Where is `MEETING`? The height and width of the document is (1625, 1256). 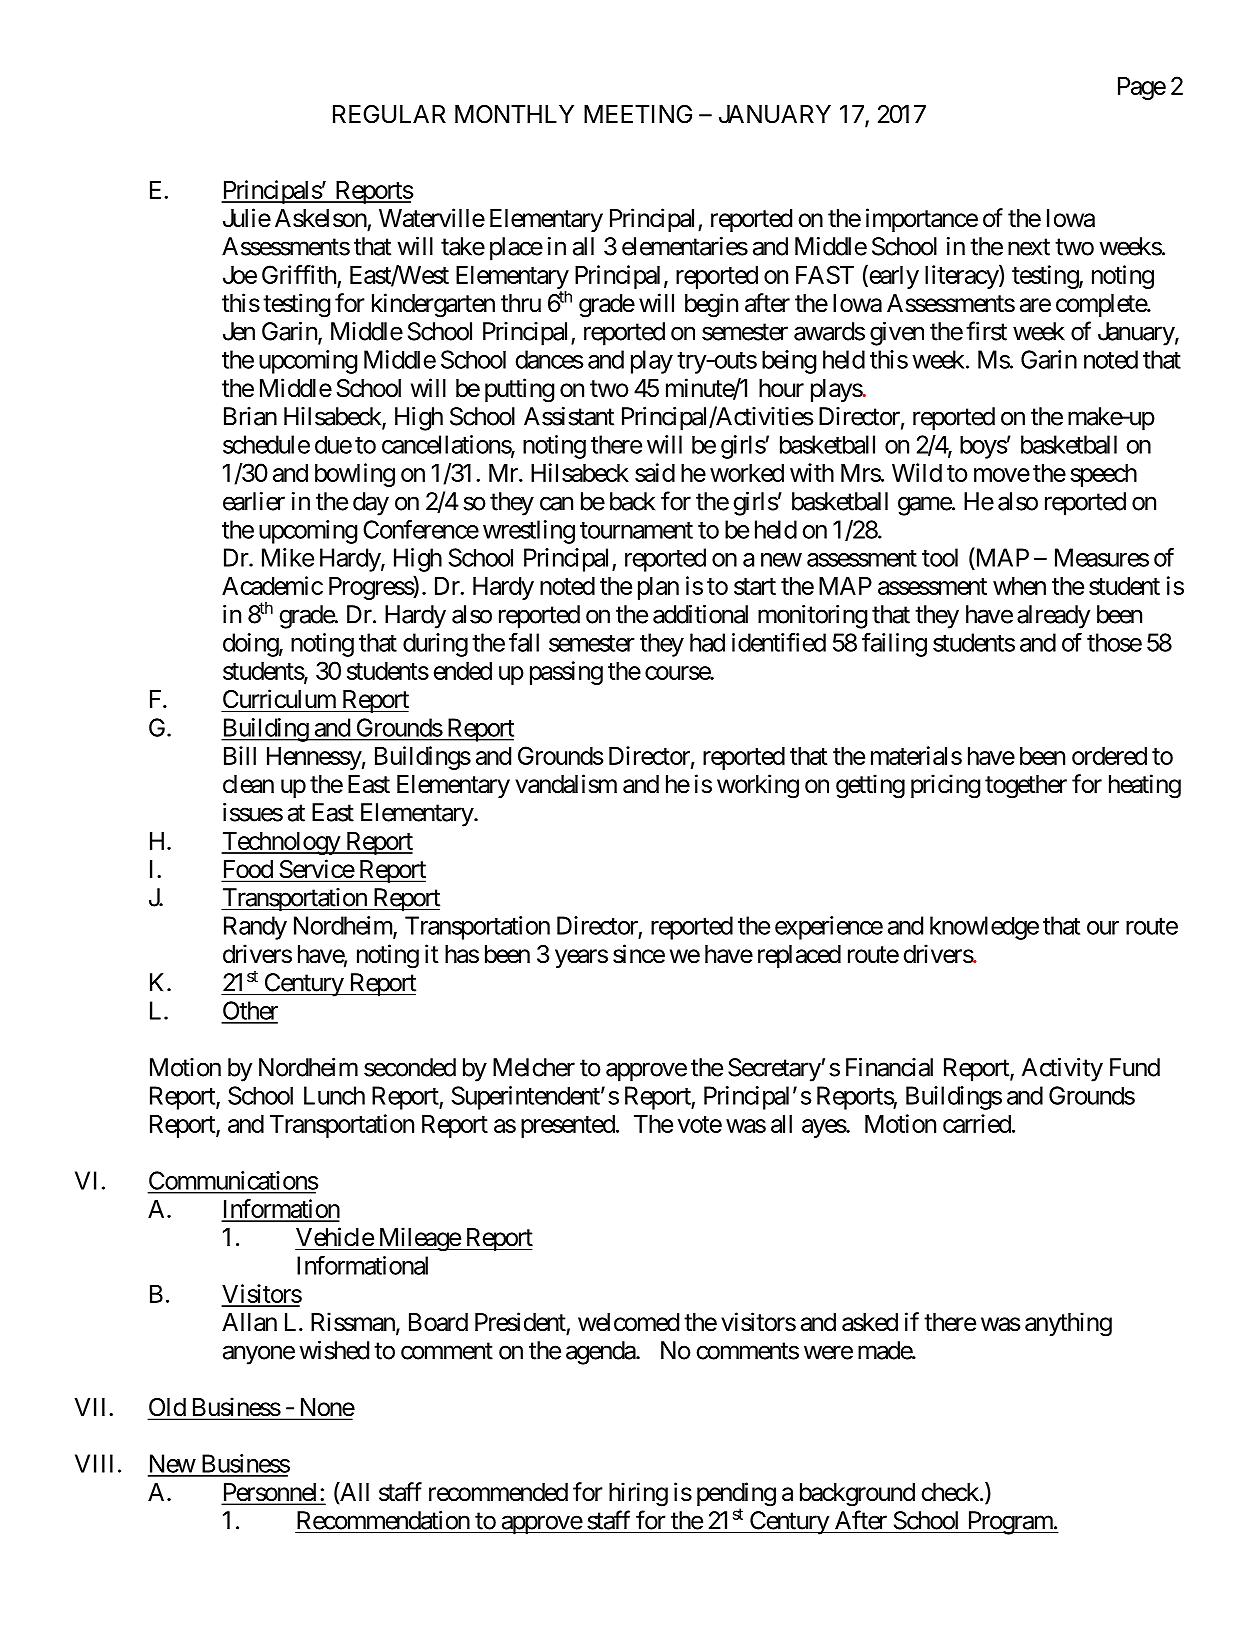 MEETING is located at coordinates (638, 114).
